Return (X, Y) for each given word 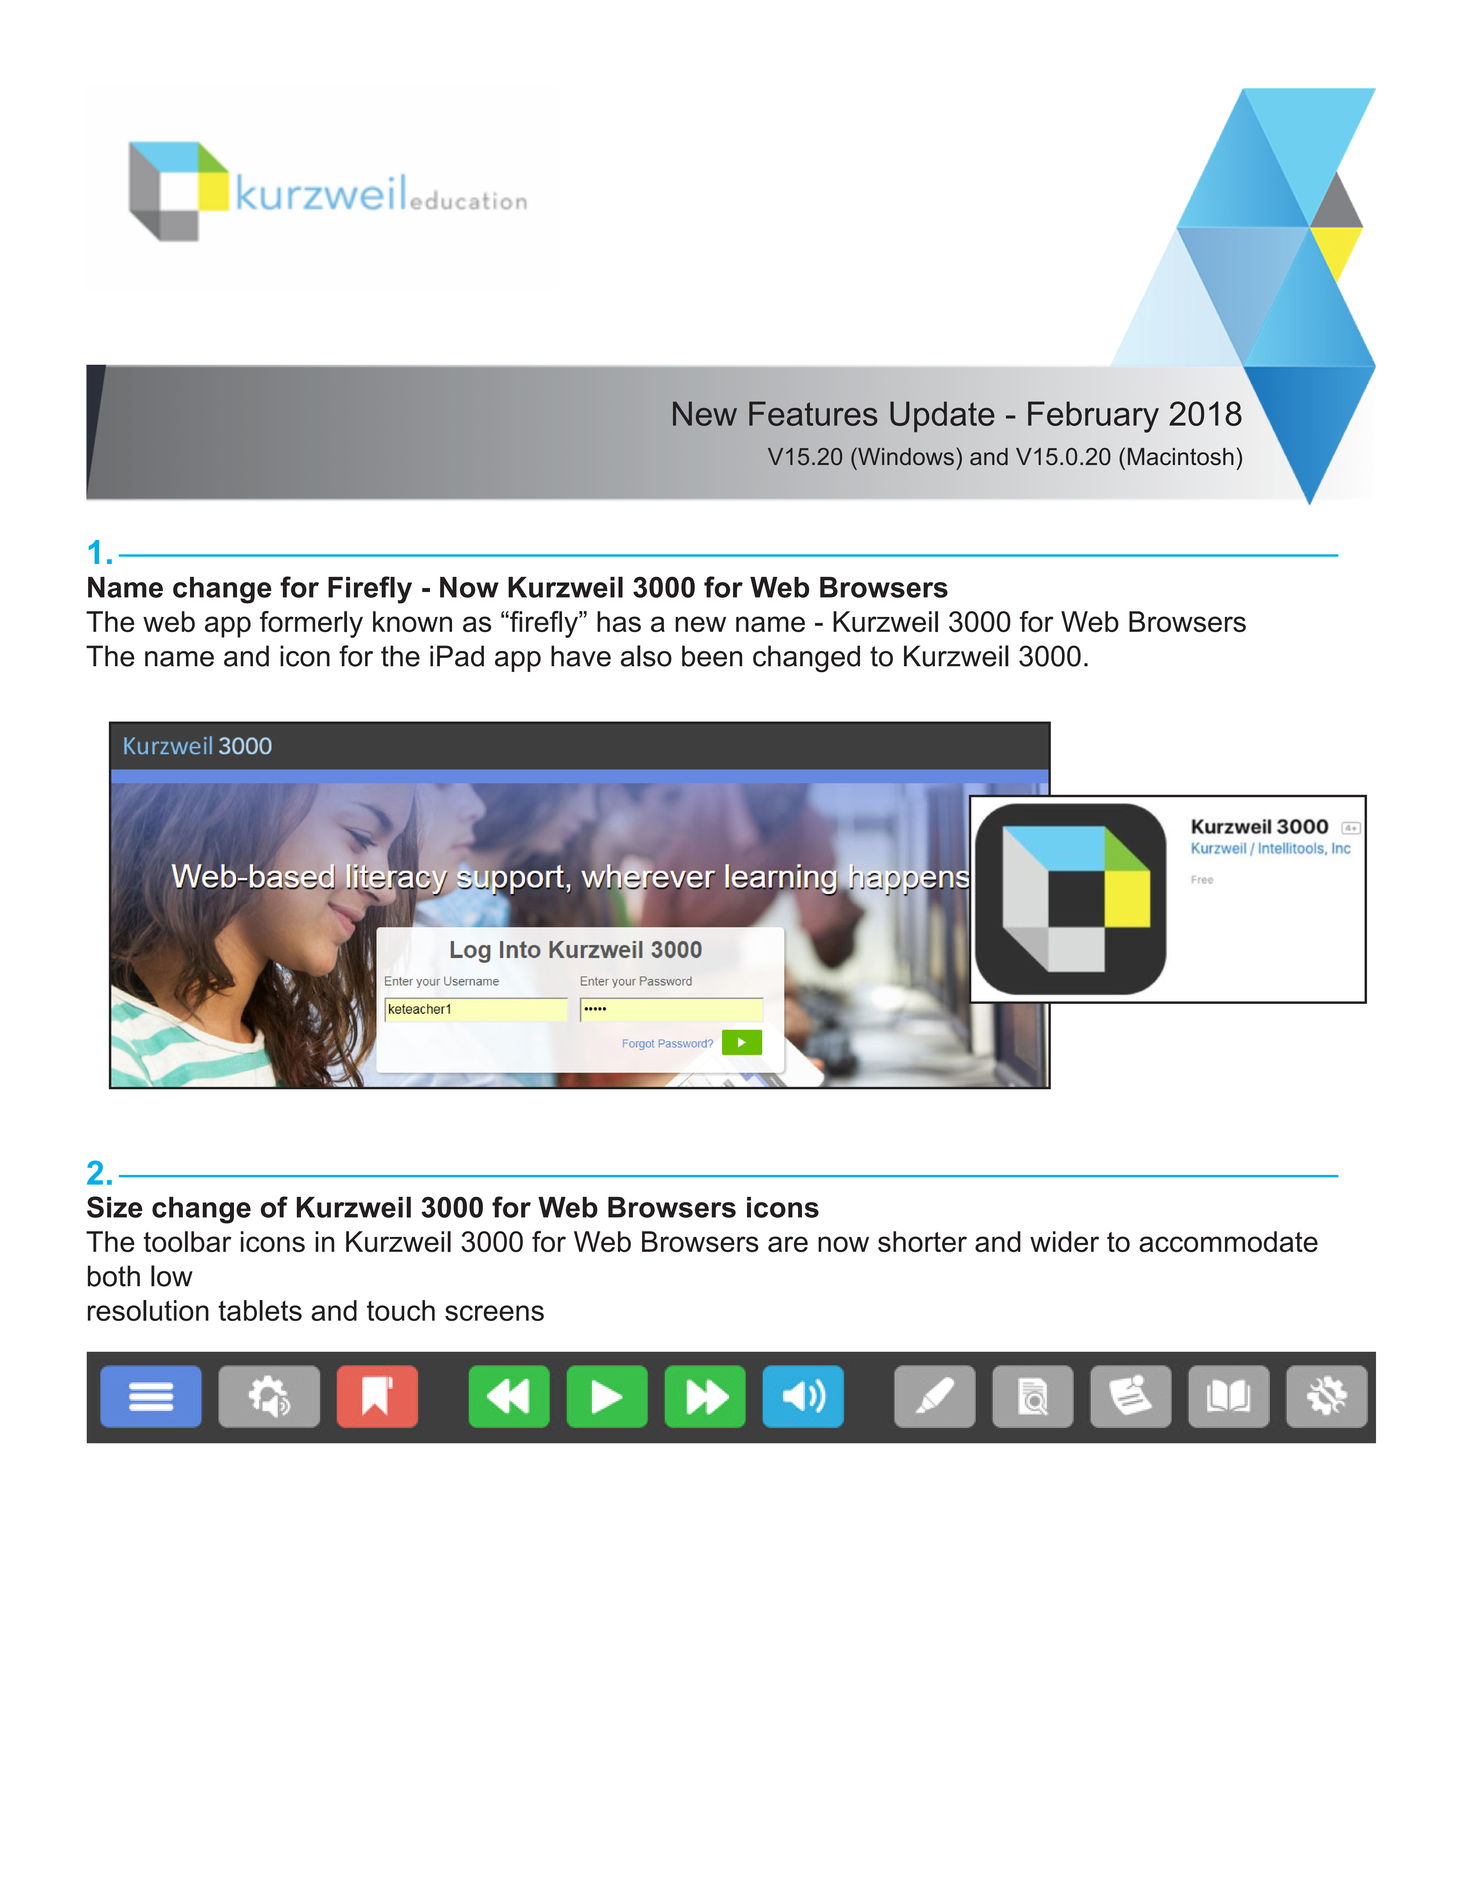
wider (1064, 1241)
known (412, 621)
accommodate (1228, 1241)
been (712, 656)
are (788, 1244)
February (1093, 417)
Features (813, 413)
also (646, 656)
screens (494, 1313)
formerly (311, 624)
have (581, 656)
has (619, 621)
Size (115, 1207)
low (172, 1276)
